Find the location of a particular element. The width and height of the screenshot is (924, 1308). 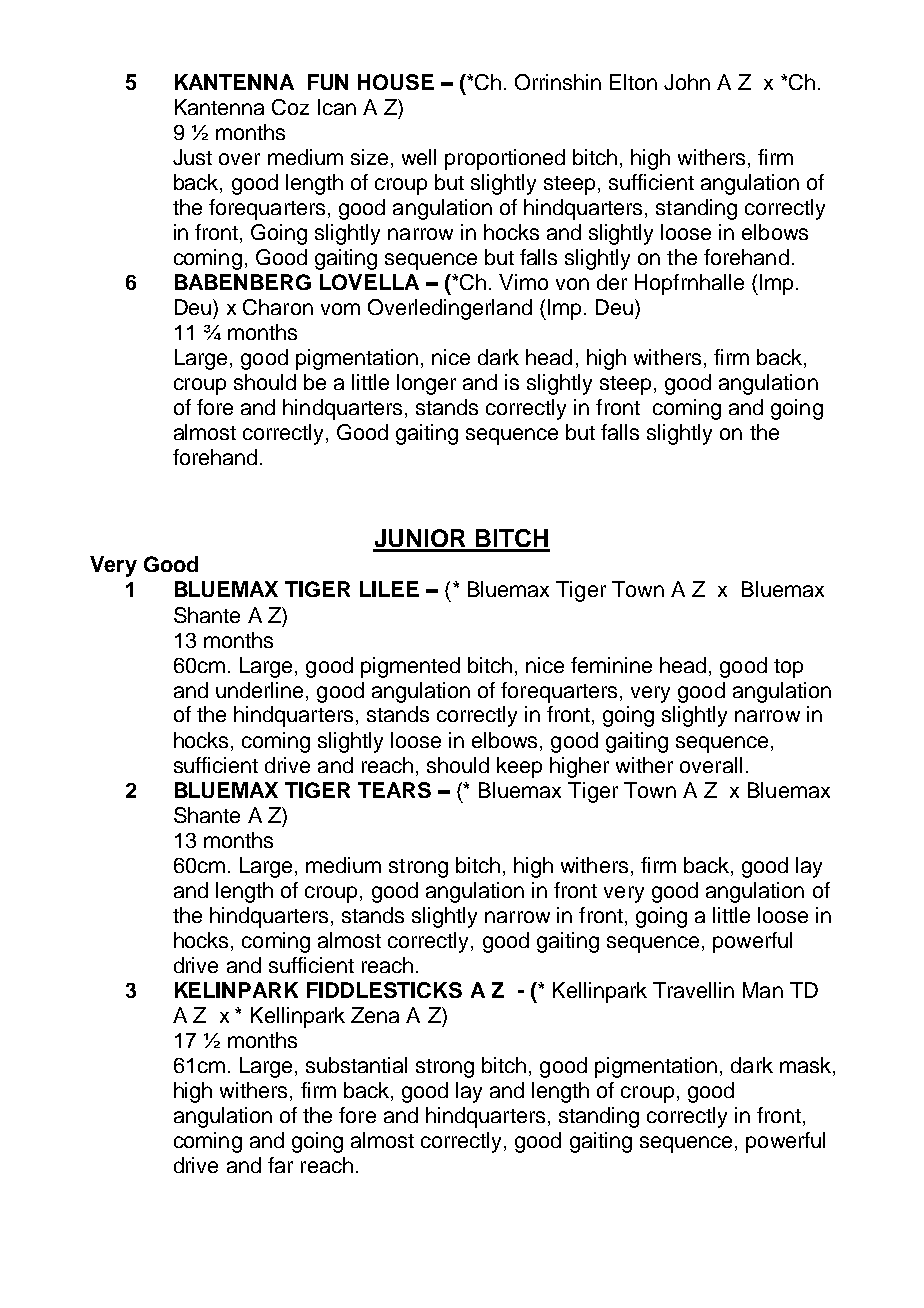

Coz is located at coordinates (290, 107).
